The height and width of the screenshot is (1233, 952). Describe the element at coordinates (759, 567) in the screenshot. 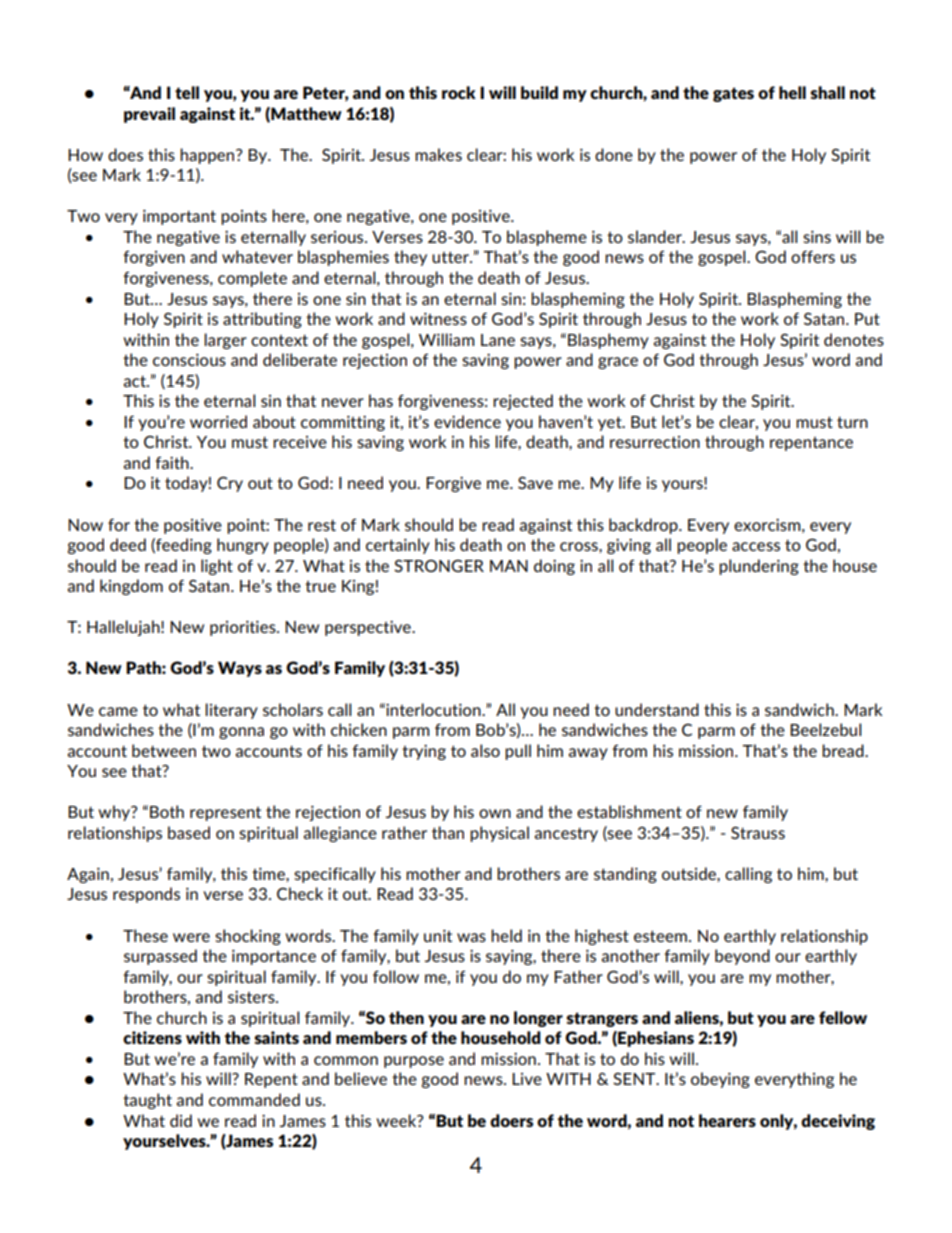

I see `plundering` at that location.
